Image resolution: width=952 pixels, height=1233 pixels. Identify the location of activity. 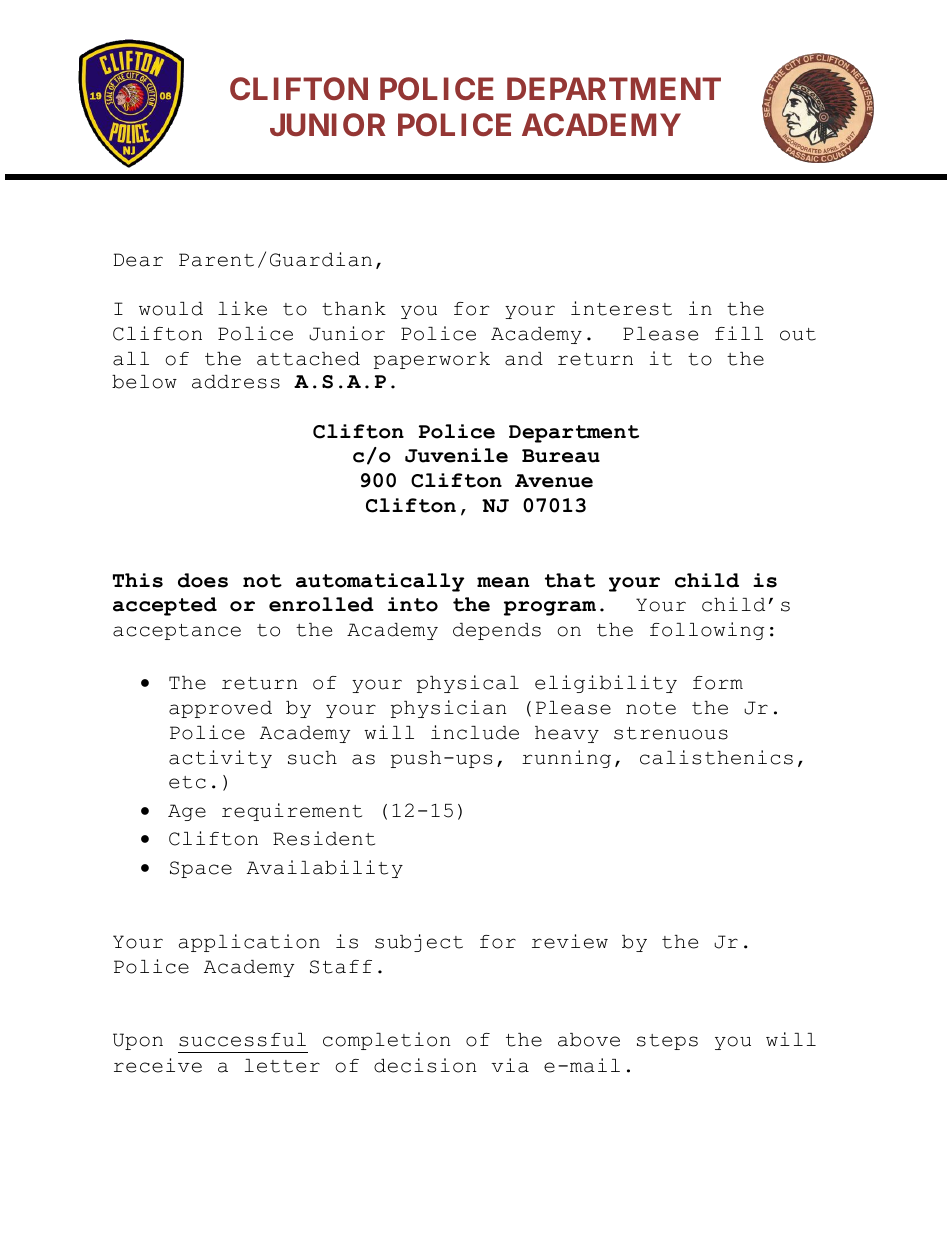
(220, 759).
